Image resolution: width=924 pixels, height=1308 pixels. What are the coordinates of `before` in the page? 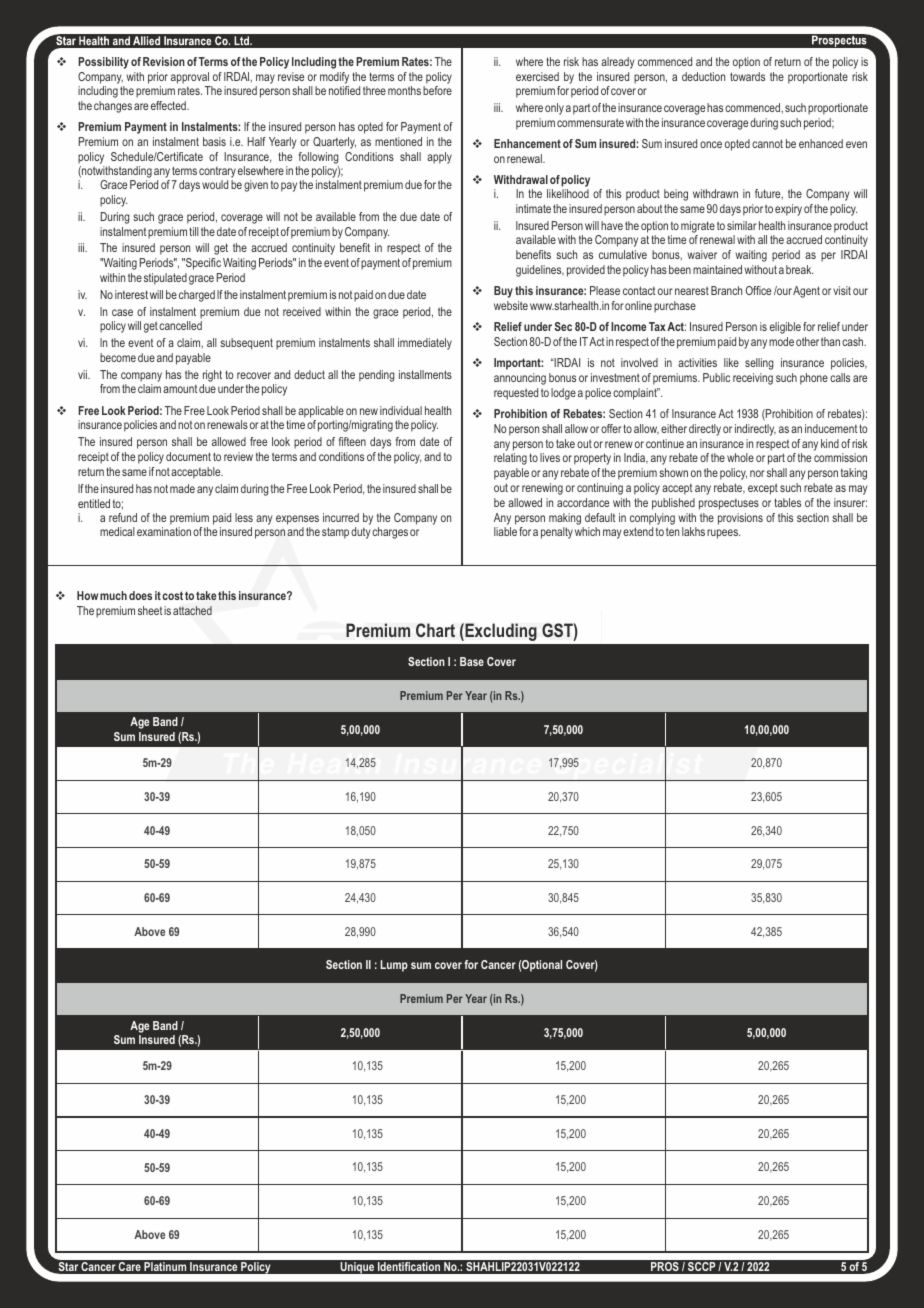 It's located at (437, 90).
